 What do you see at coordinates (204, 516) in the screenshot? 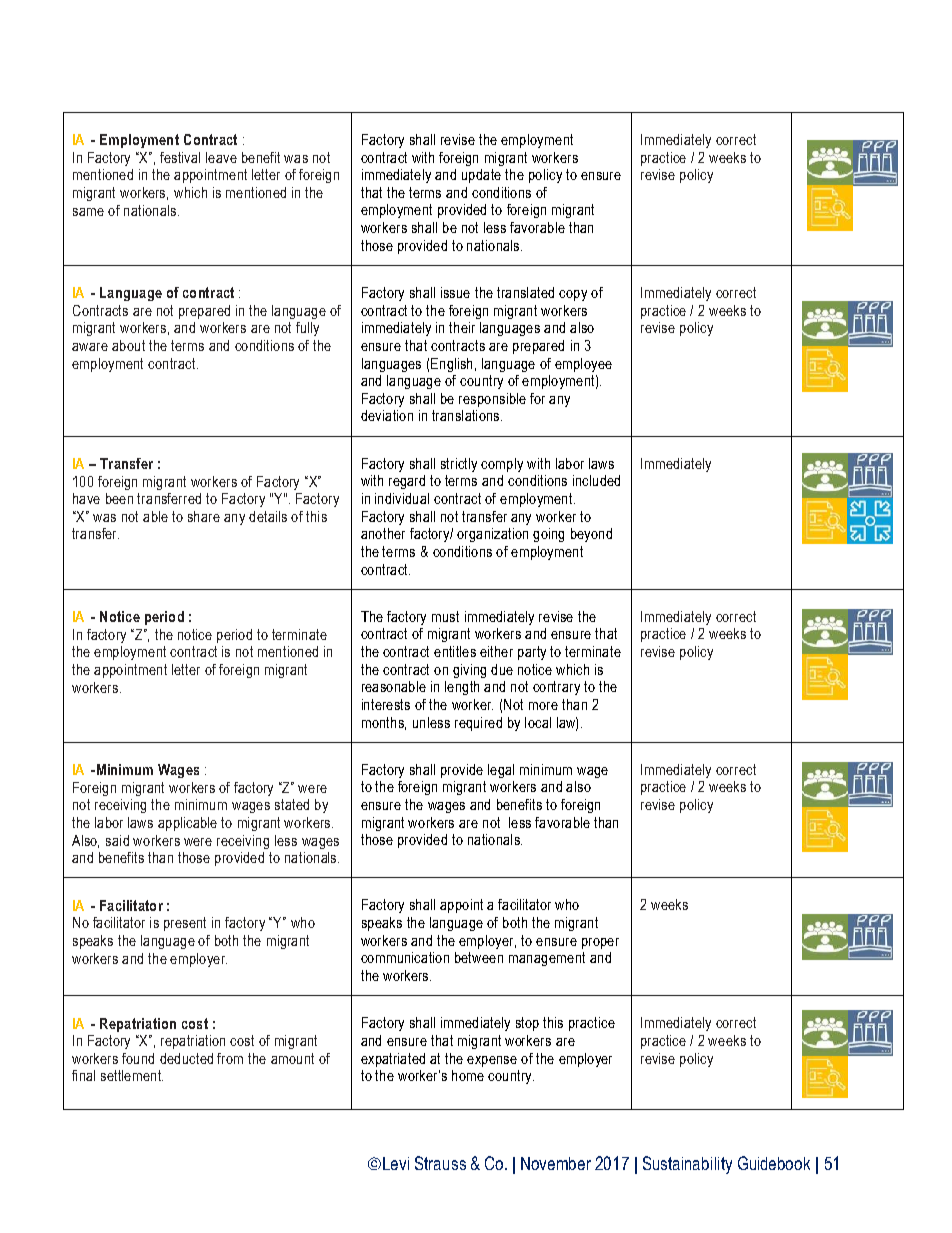
I see `share` at bounding box center [204, 516].
